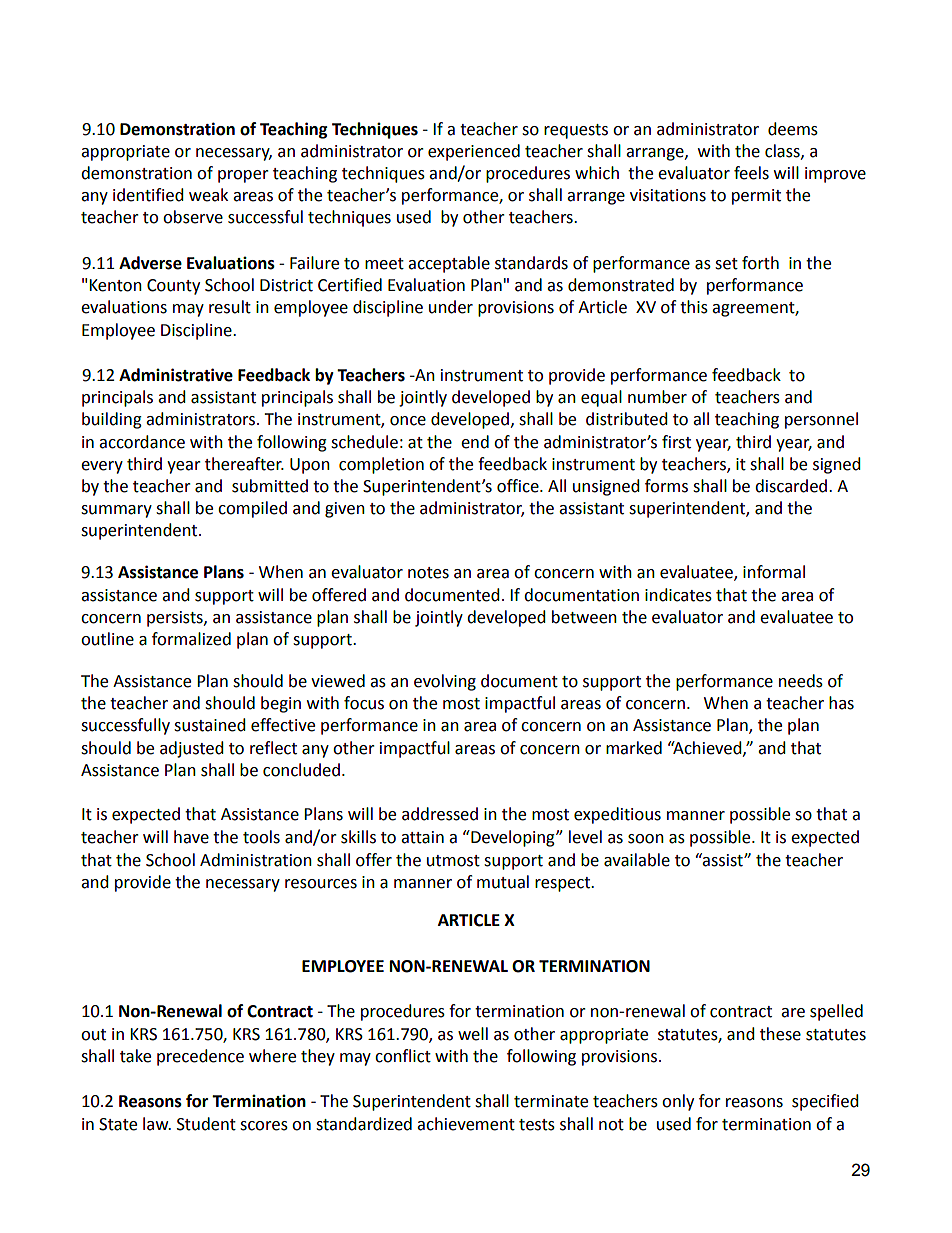 The image size is (952, 1233). Describe the element at coordinates (440, 814) in the page. I see `addressed` at that location.
